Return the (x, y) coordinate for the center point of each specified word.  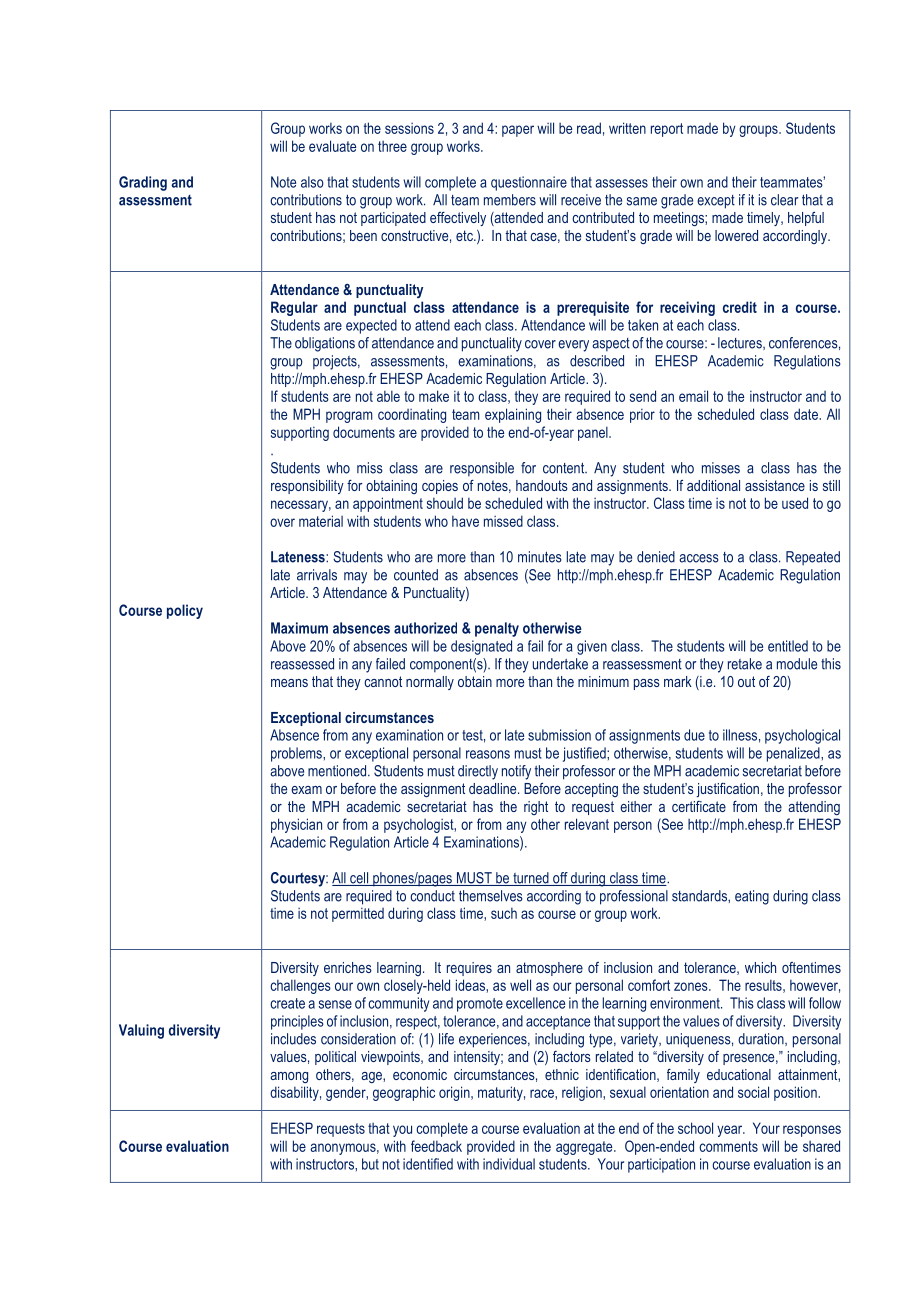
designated (481, 647)
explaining (513, 415)
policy (185, 611)
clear (784, 200)
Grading (143, 183)
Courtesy (299, 879)
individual (509, 1164)
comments (728, 1146)
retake (745, 664)
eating (752, 897)
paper (518, 131)
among (289, 1077)
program (349, 417)
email (693, 396)
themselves (491, 896)
